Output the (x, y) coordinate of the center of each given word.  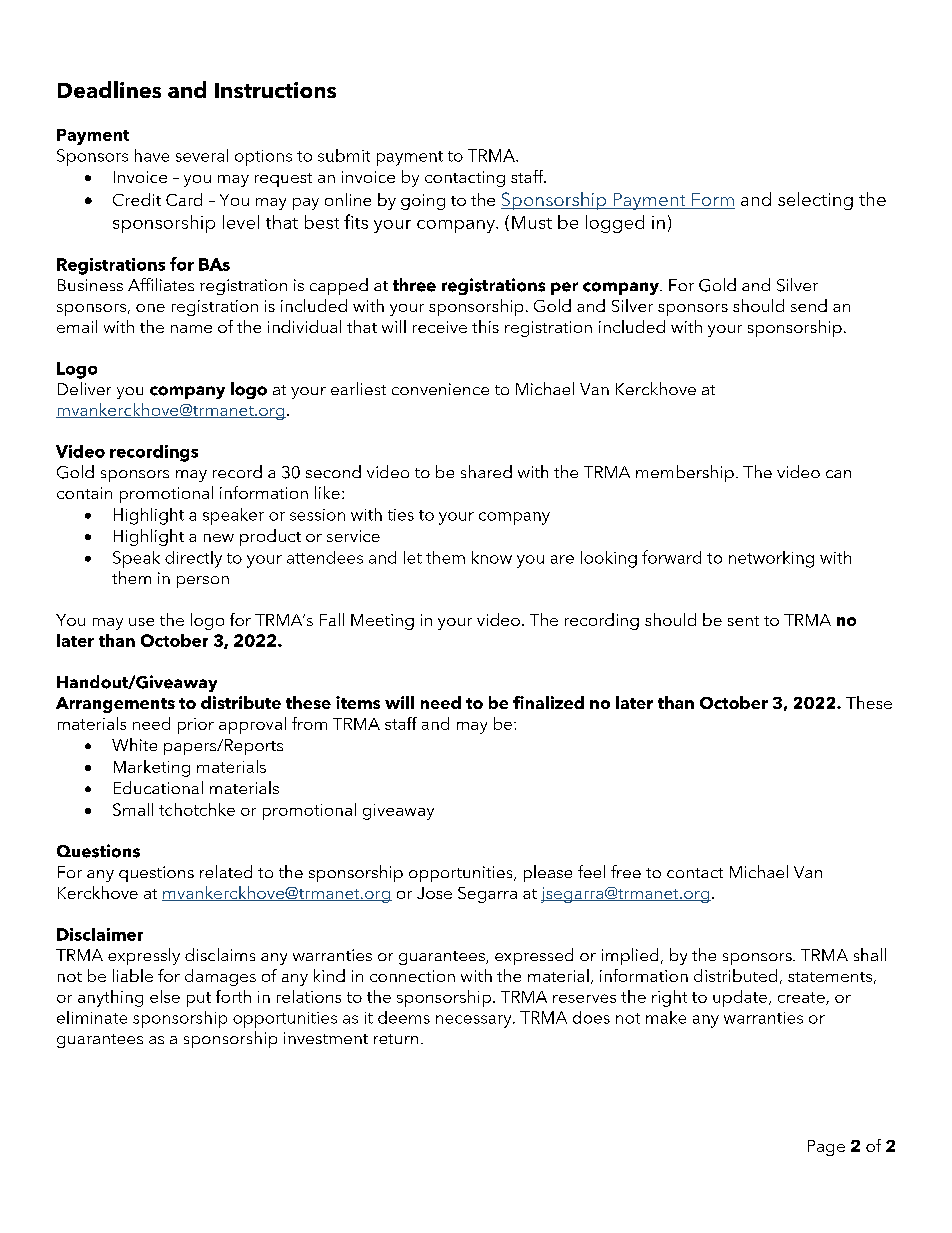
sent (743, 621)
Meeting (382, 622)
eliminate (92, 1017)
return (396, 1039)
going (423, 202)
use (141, 622)
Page (826, 1148)
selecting (815, 201)
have (152, 155)
